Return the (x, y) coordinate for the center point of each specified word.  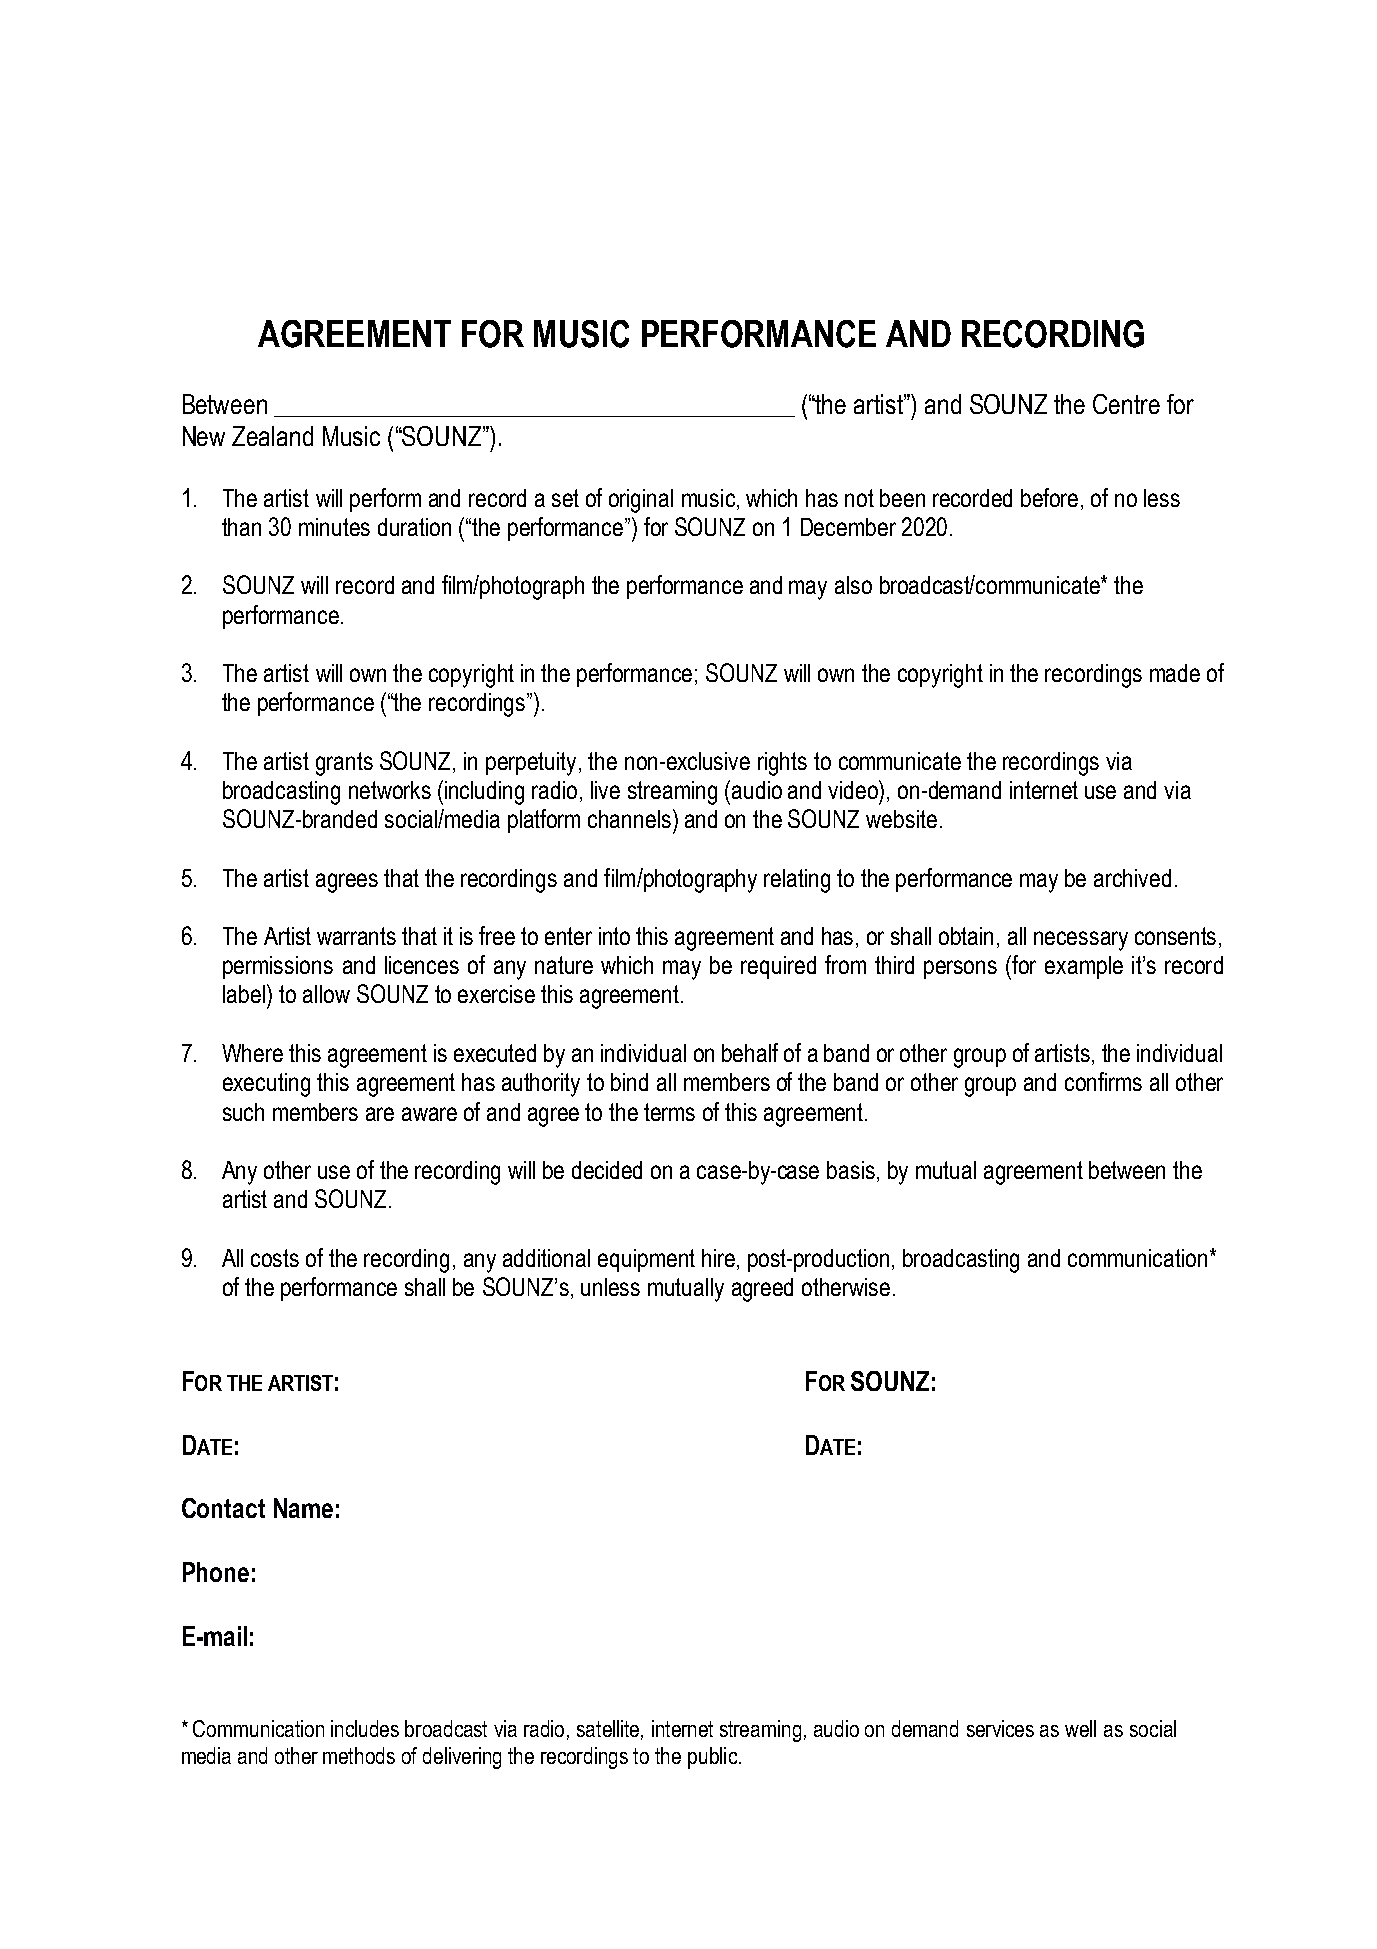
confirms (1103, 1081)
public (714, 1758)
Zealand (272, 436)
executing (266, 1085)
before (1049, 497)
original (641, 501)
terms (669, 1112)
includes (365, 1728)
